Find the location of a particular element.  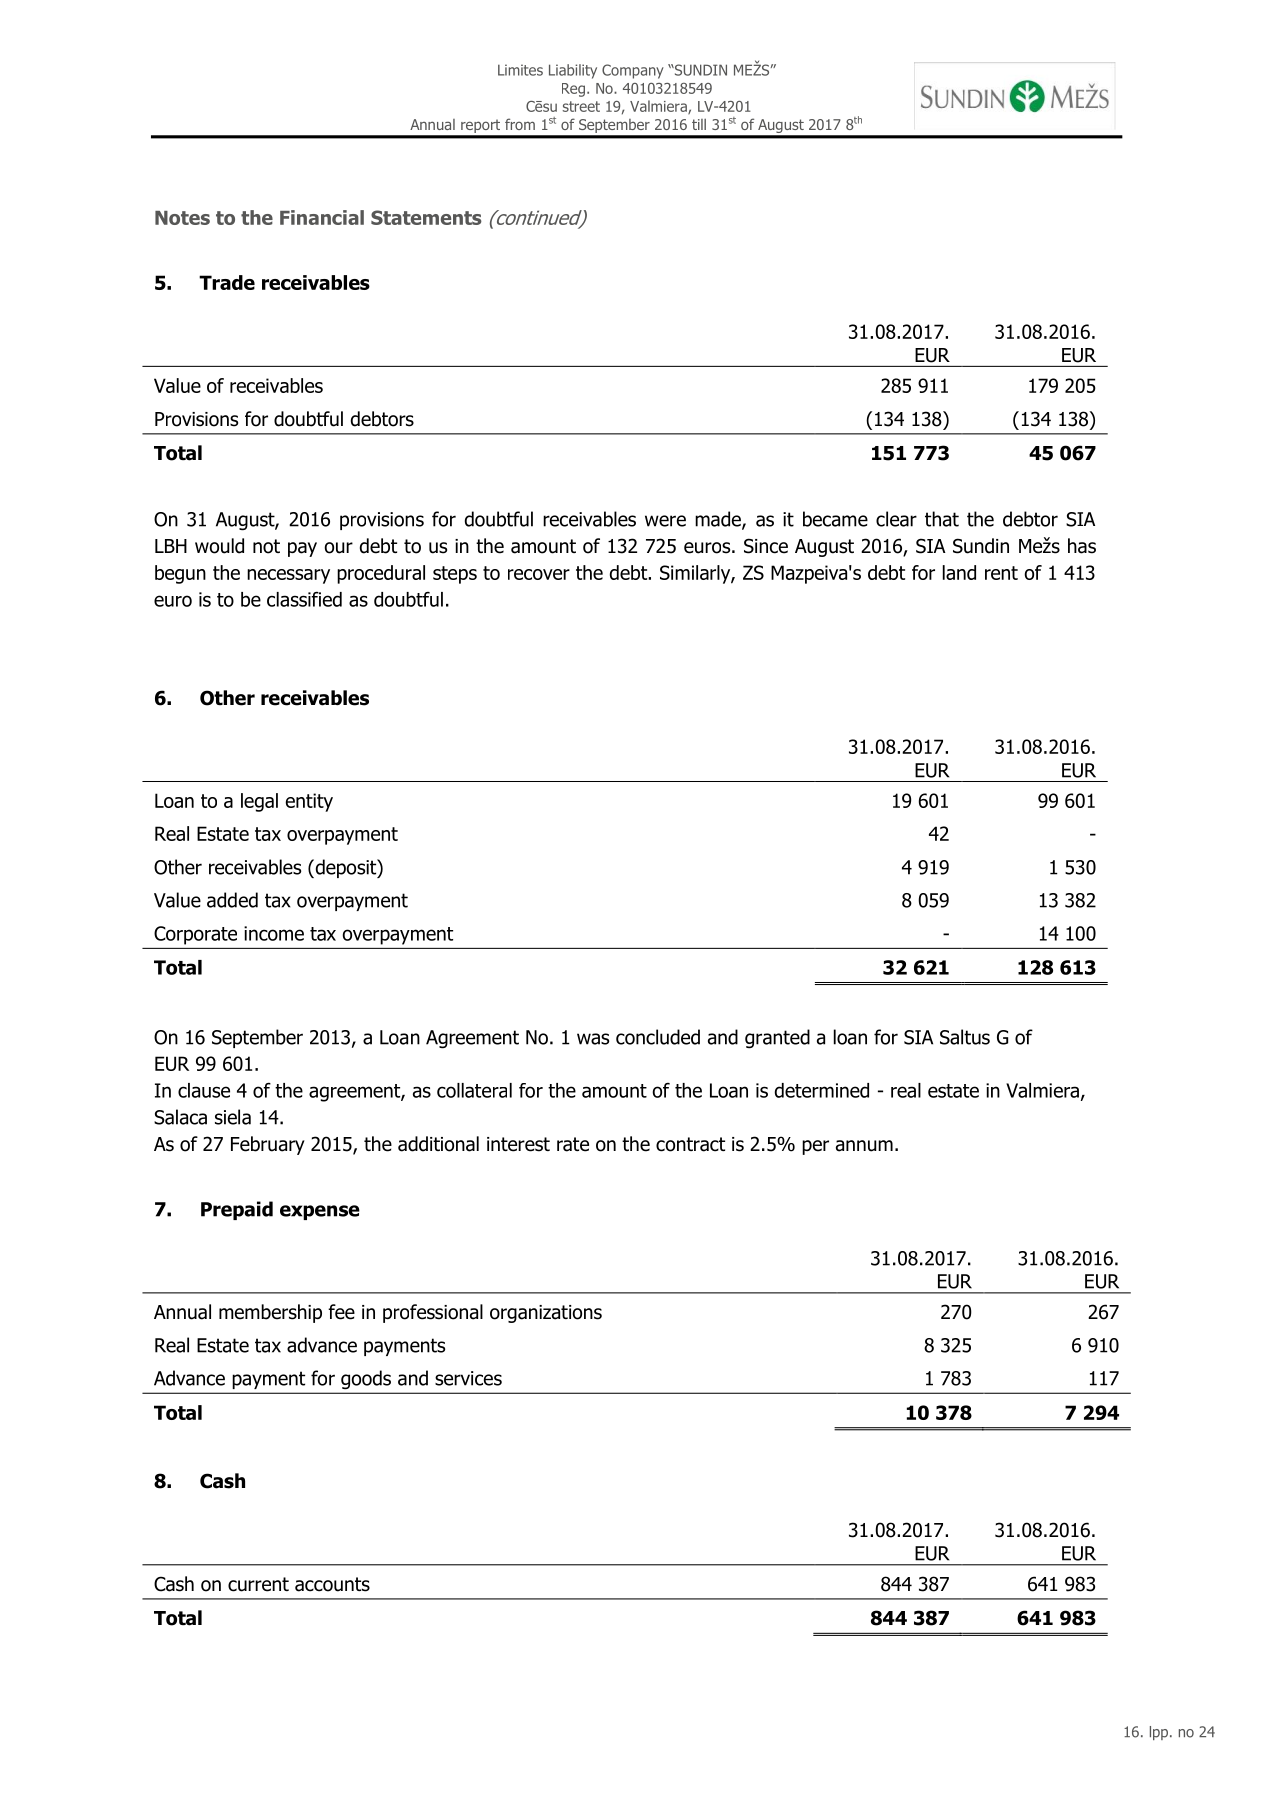

till is located at coordinates (699, 124).
